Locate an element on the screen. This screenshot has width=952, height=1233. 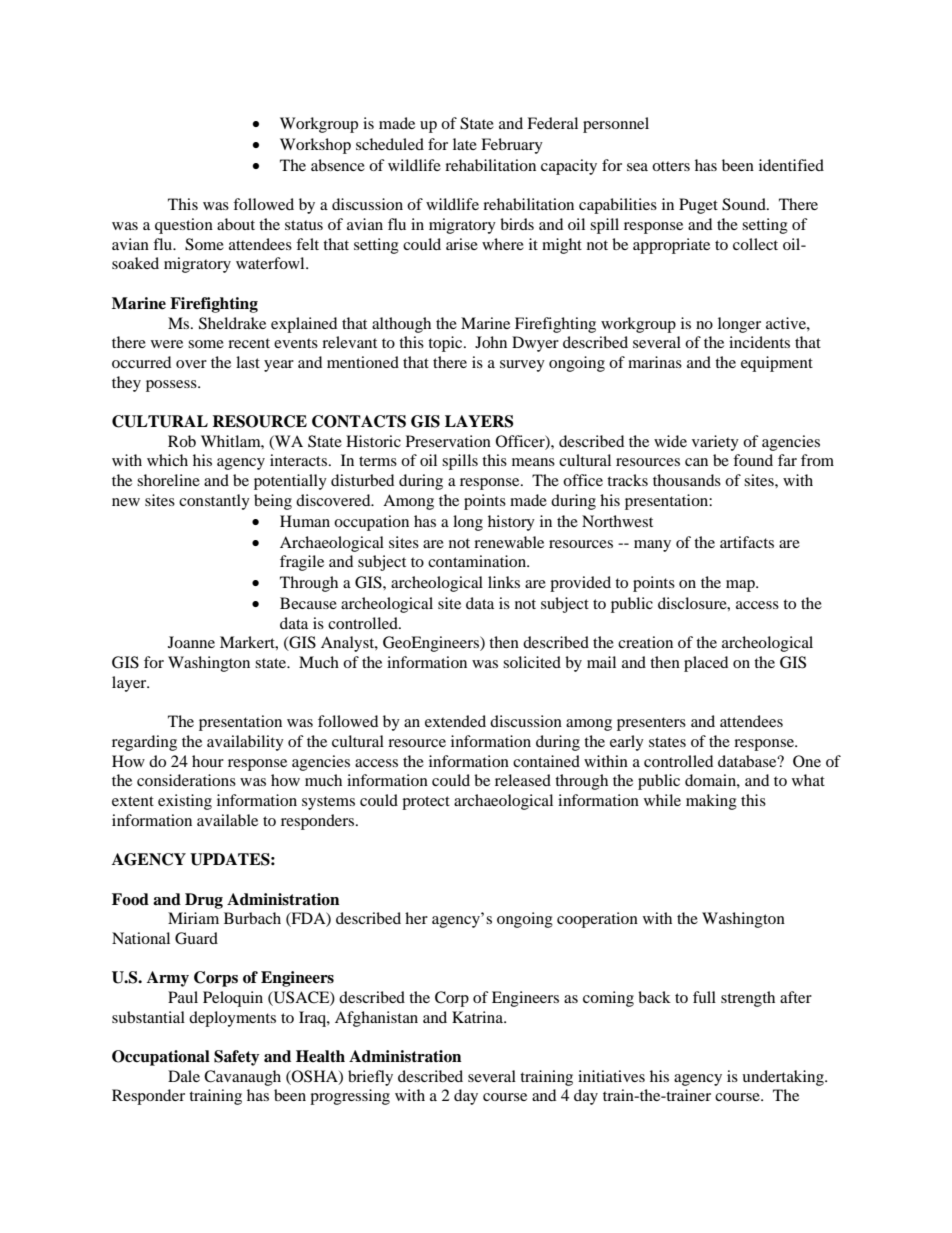
undertaking is located at coordinates (784, 1078).
